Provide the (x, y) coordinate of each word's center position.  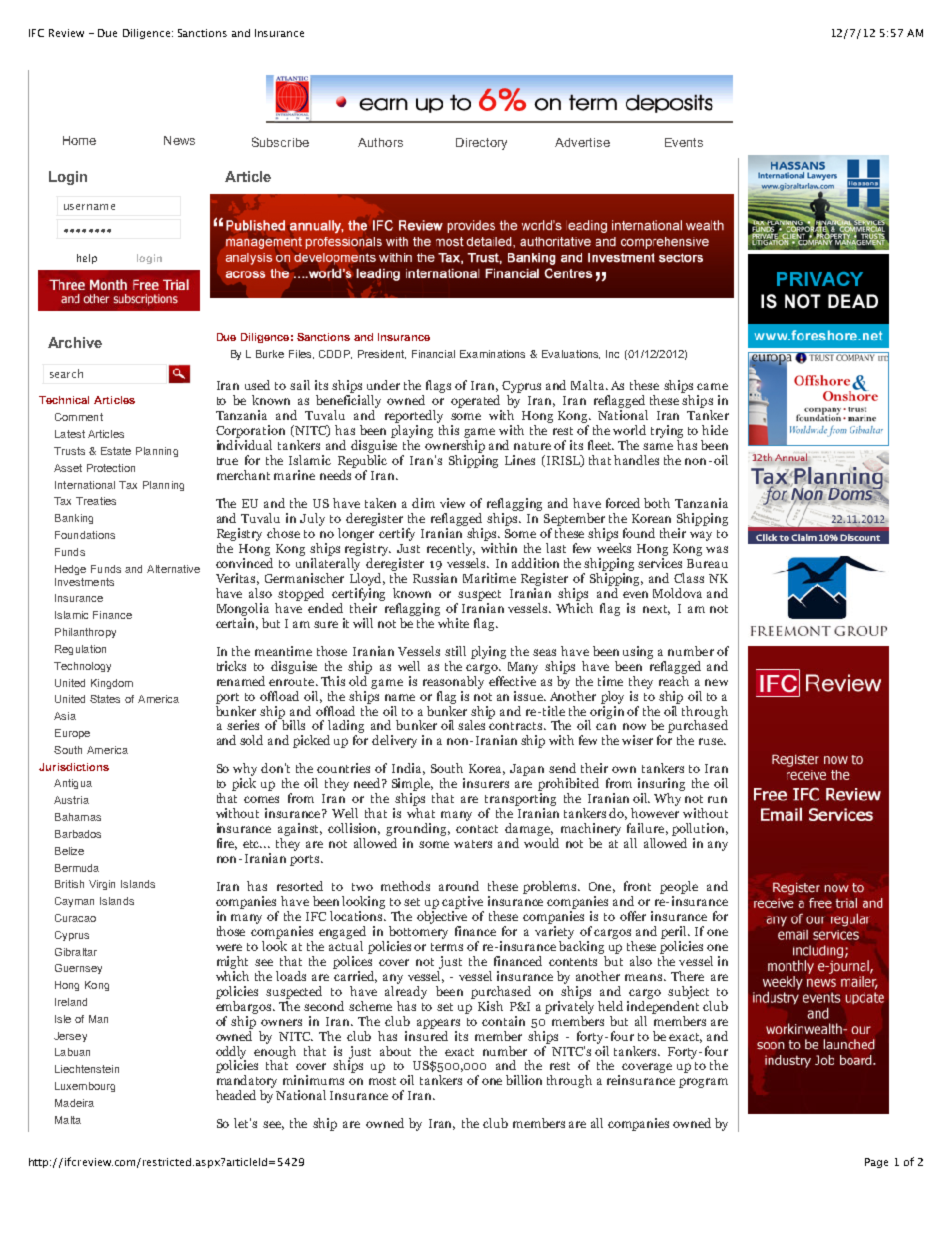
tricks (231, 666)
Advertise (582, 142)
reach (674, 679)
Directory (481, 144)
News (179, 140)
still (455, 651)
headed (236, 1095)
